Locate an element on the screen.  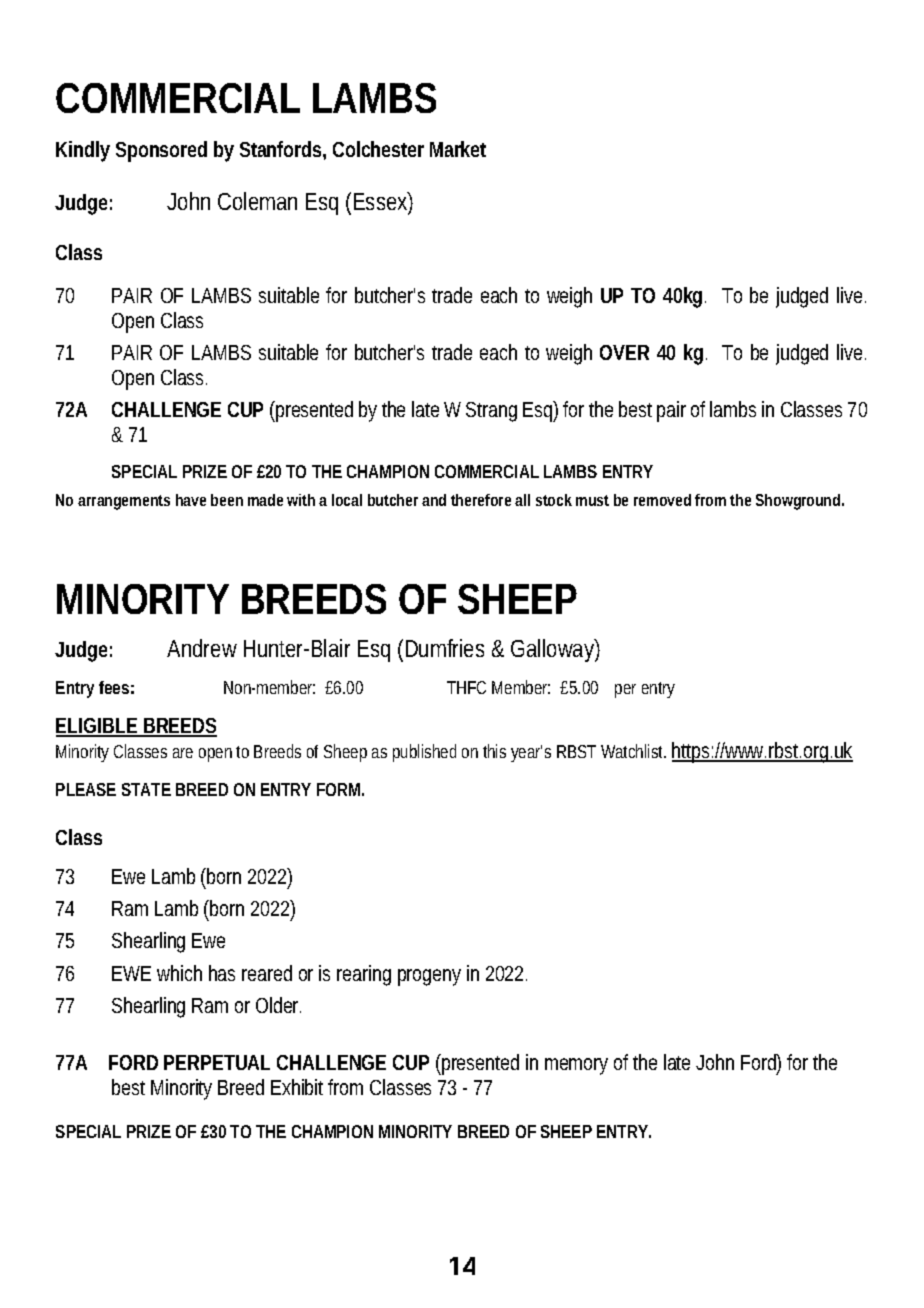
must is located at coordinates (592, 500).
